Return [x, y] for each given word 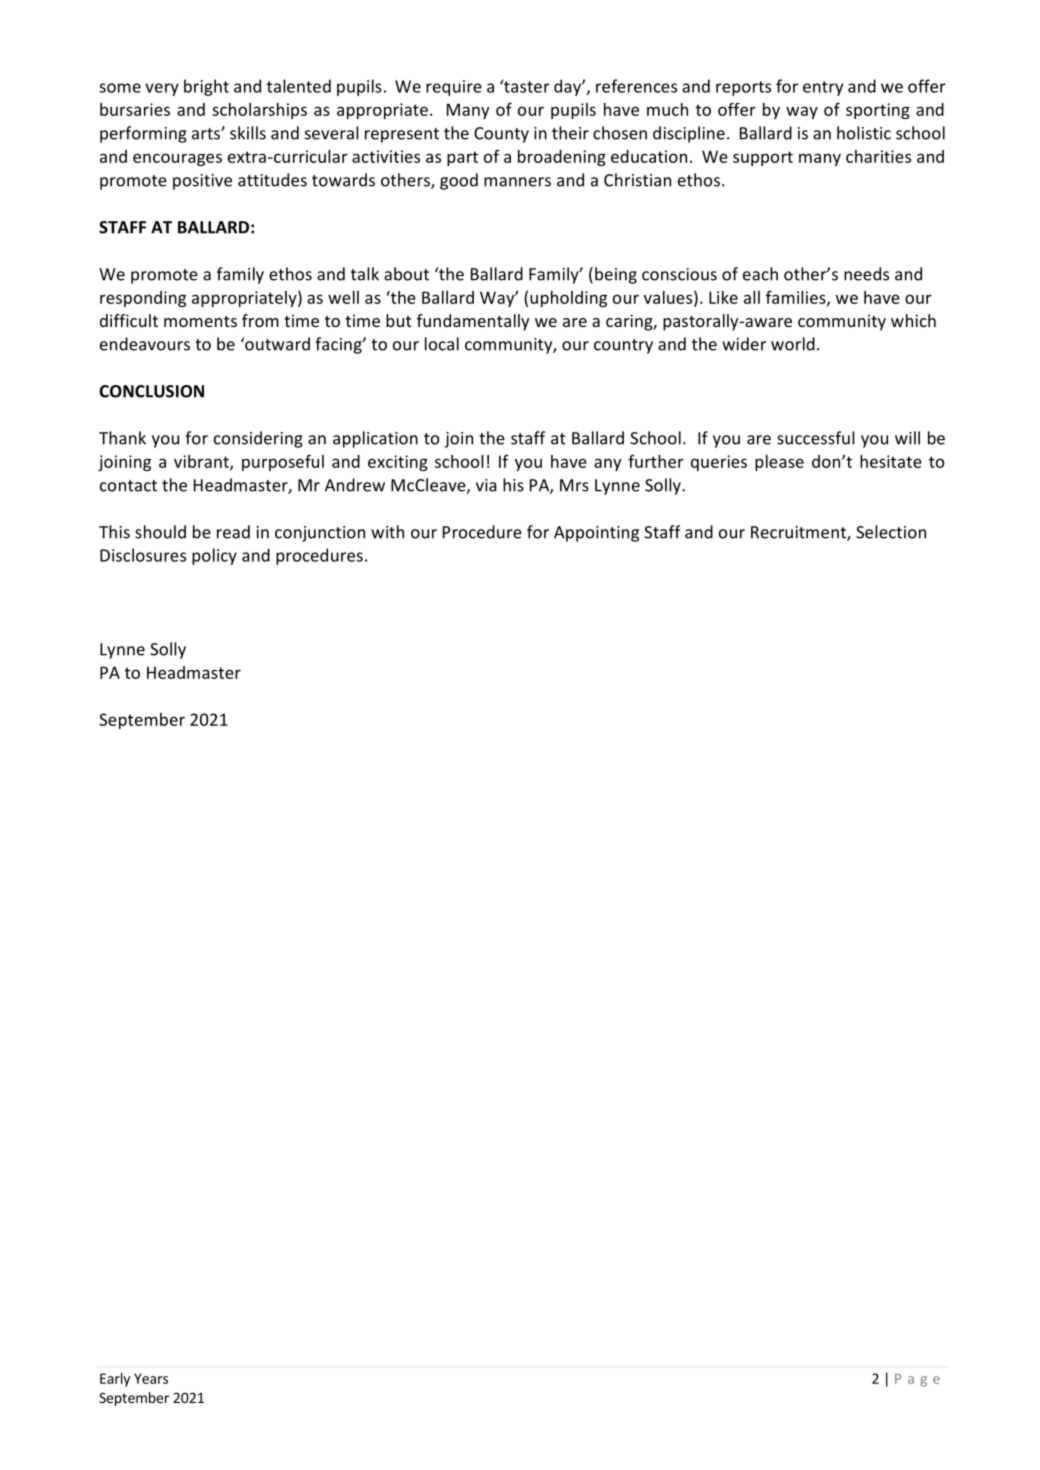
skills [248, 133]
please [779, 463]
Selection [891, 532]
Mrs [574, 485]
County [501, 135]
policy [214, 556]
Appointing [596, 534]
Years [151, 1378]
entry [823, 88]
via [486, 485]
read [233, 532]
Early [115, 1380]
